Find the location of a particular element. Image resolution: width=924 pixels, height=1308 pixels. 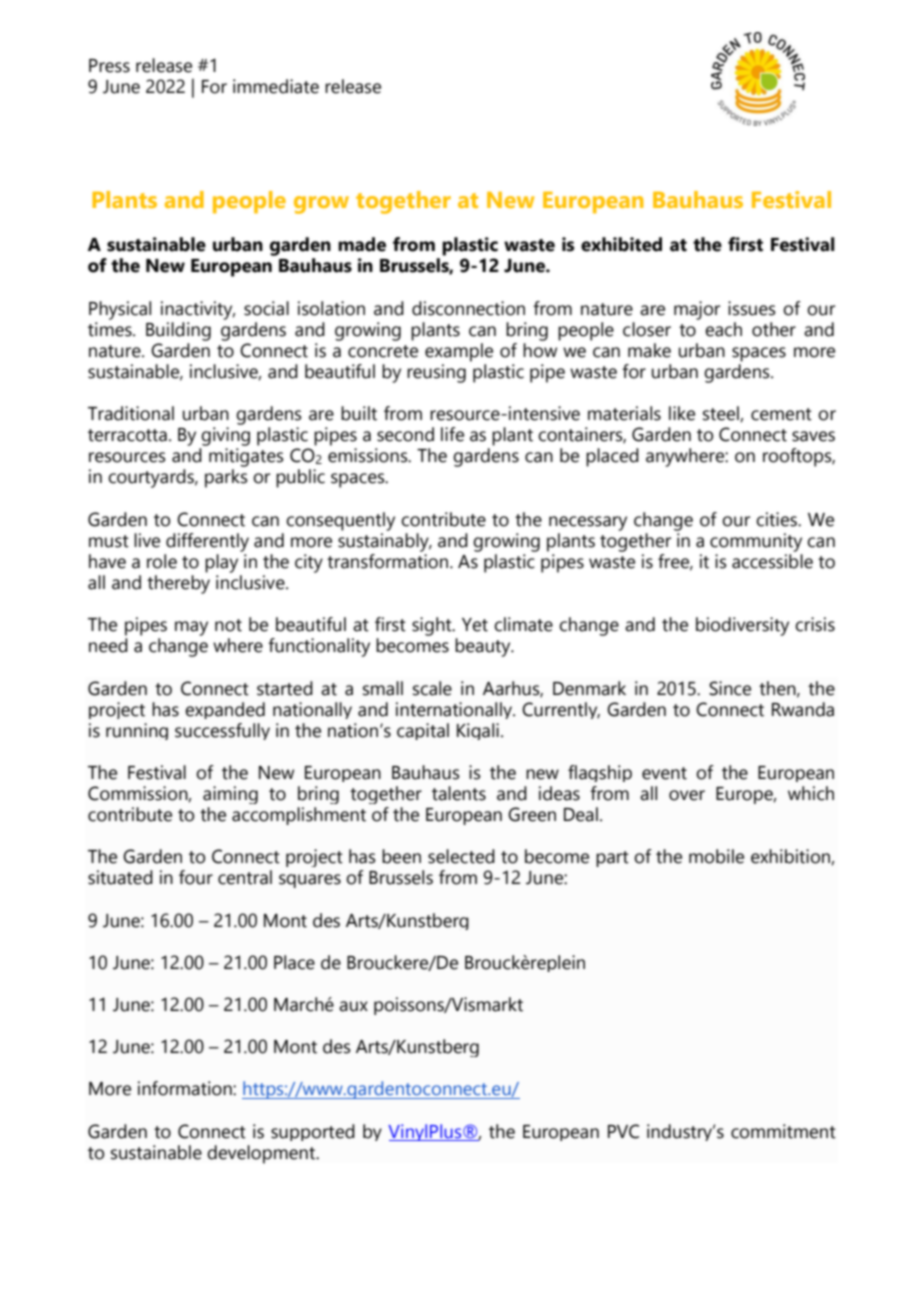

life is located at coordinates (452, 434).
